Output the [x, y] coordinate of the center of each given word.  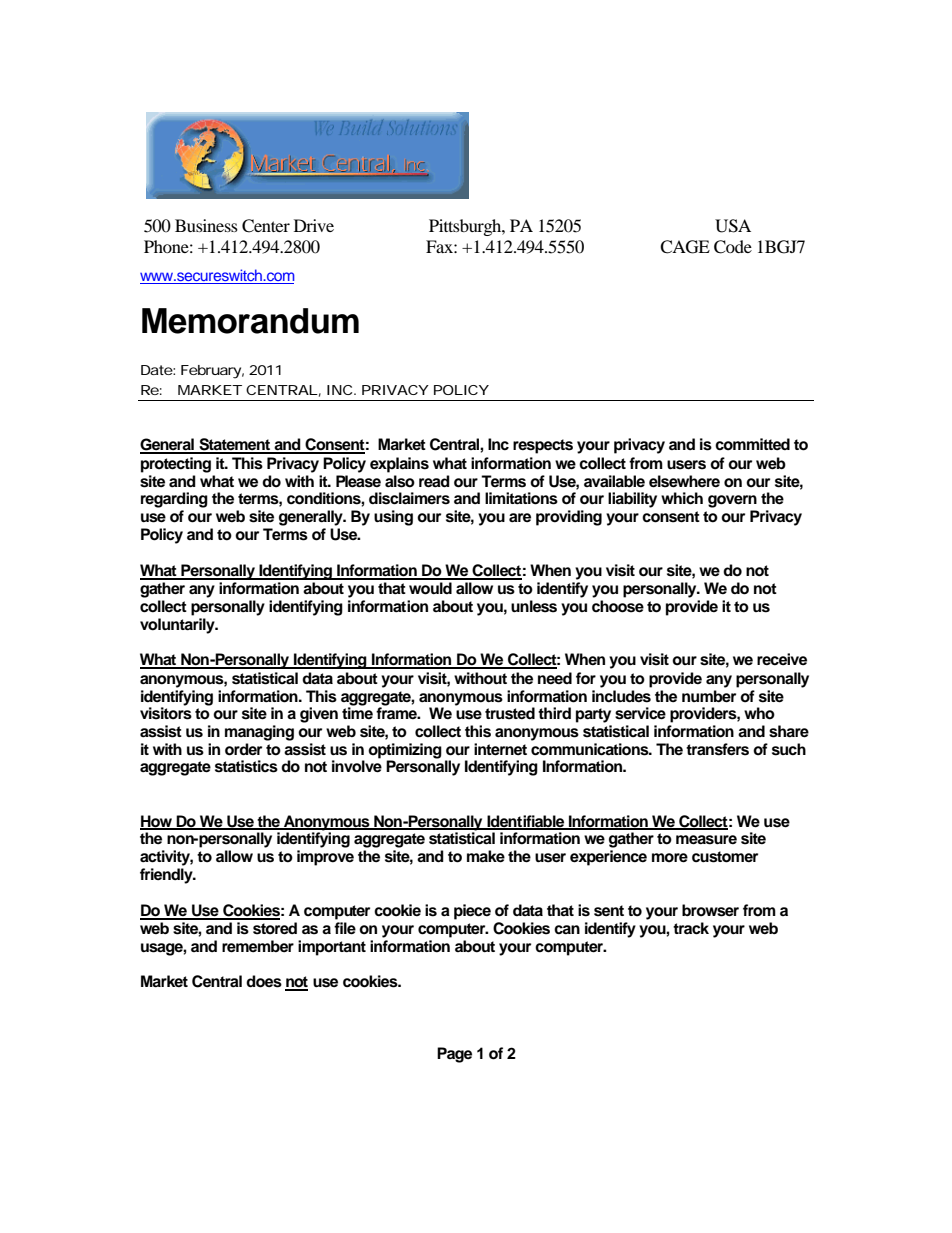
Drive [314, 225]
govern [732, 501]
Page [454, 1055]
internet [500, 749]
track [691, 928]
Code [733, 247]
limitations [521, 498]
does [264, 981]
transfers [717, 749]
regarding [174, 500]
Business [206, 225]
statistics [246, 766]
